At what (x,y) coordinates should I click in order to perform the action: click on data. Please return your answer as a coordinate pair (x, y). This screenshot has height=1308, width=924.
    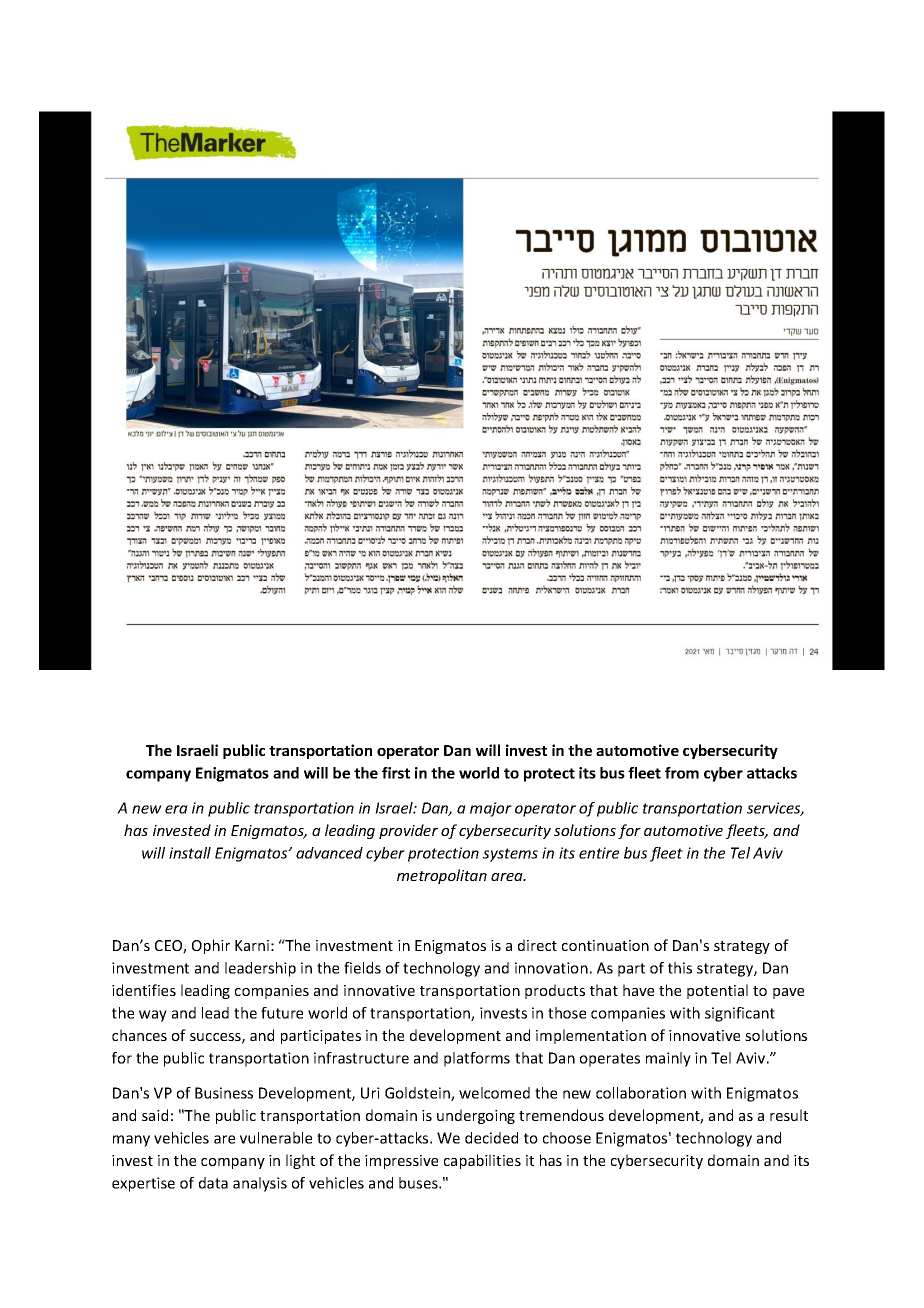
    Looking at the image, I should click on (213, 1183).
